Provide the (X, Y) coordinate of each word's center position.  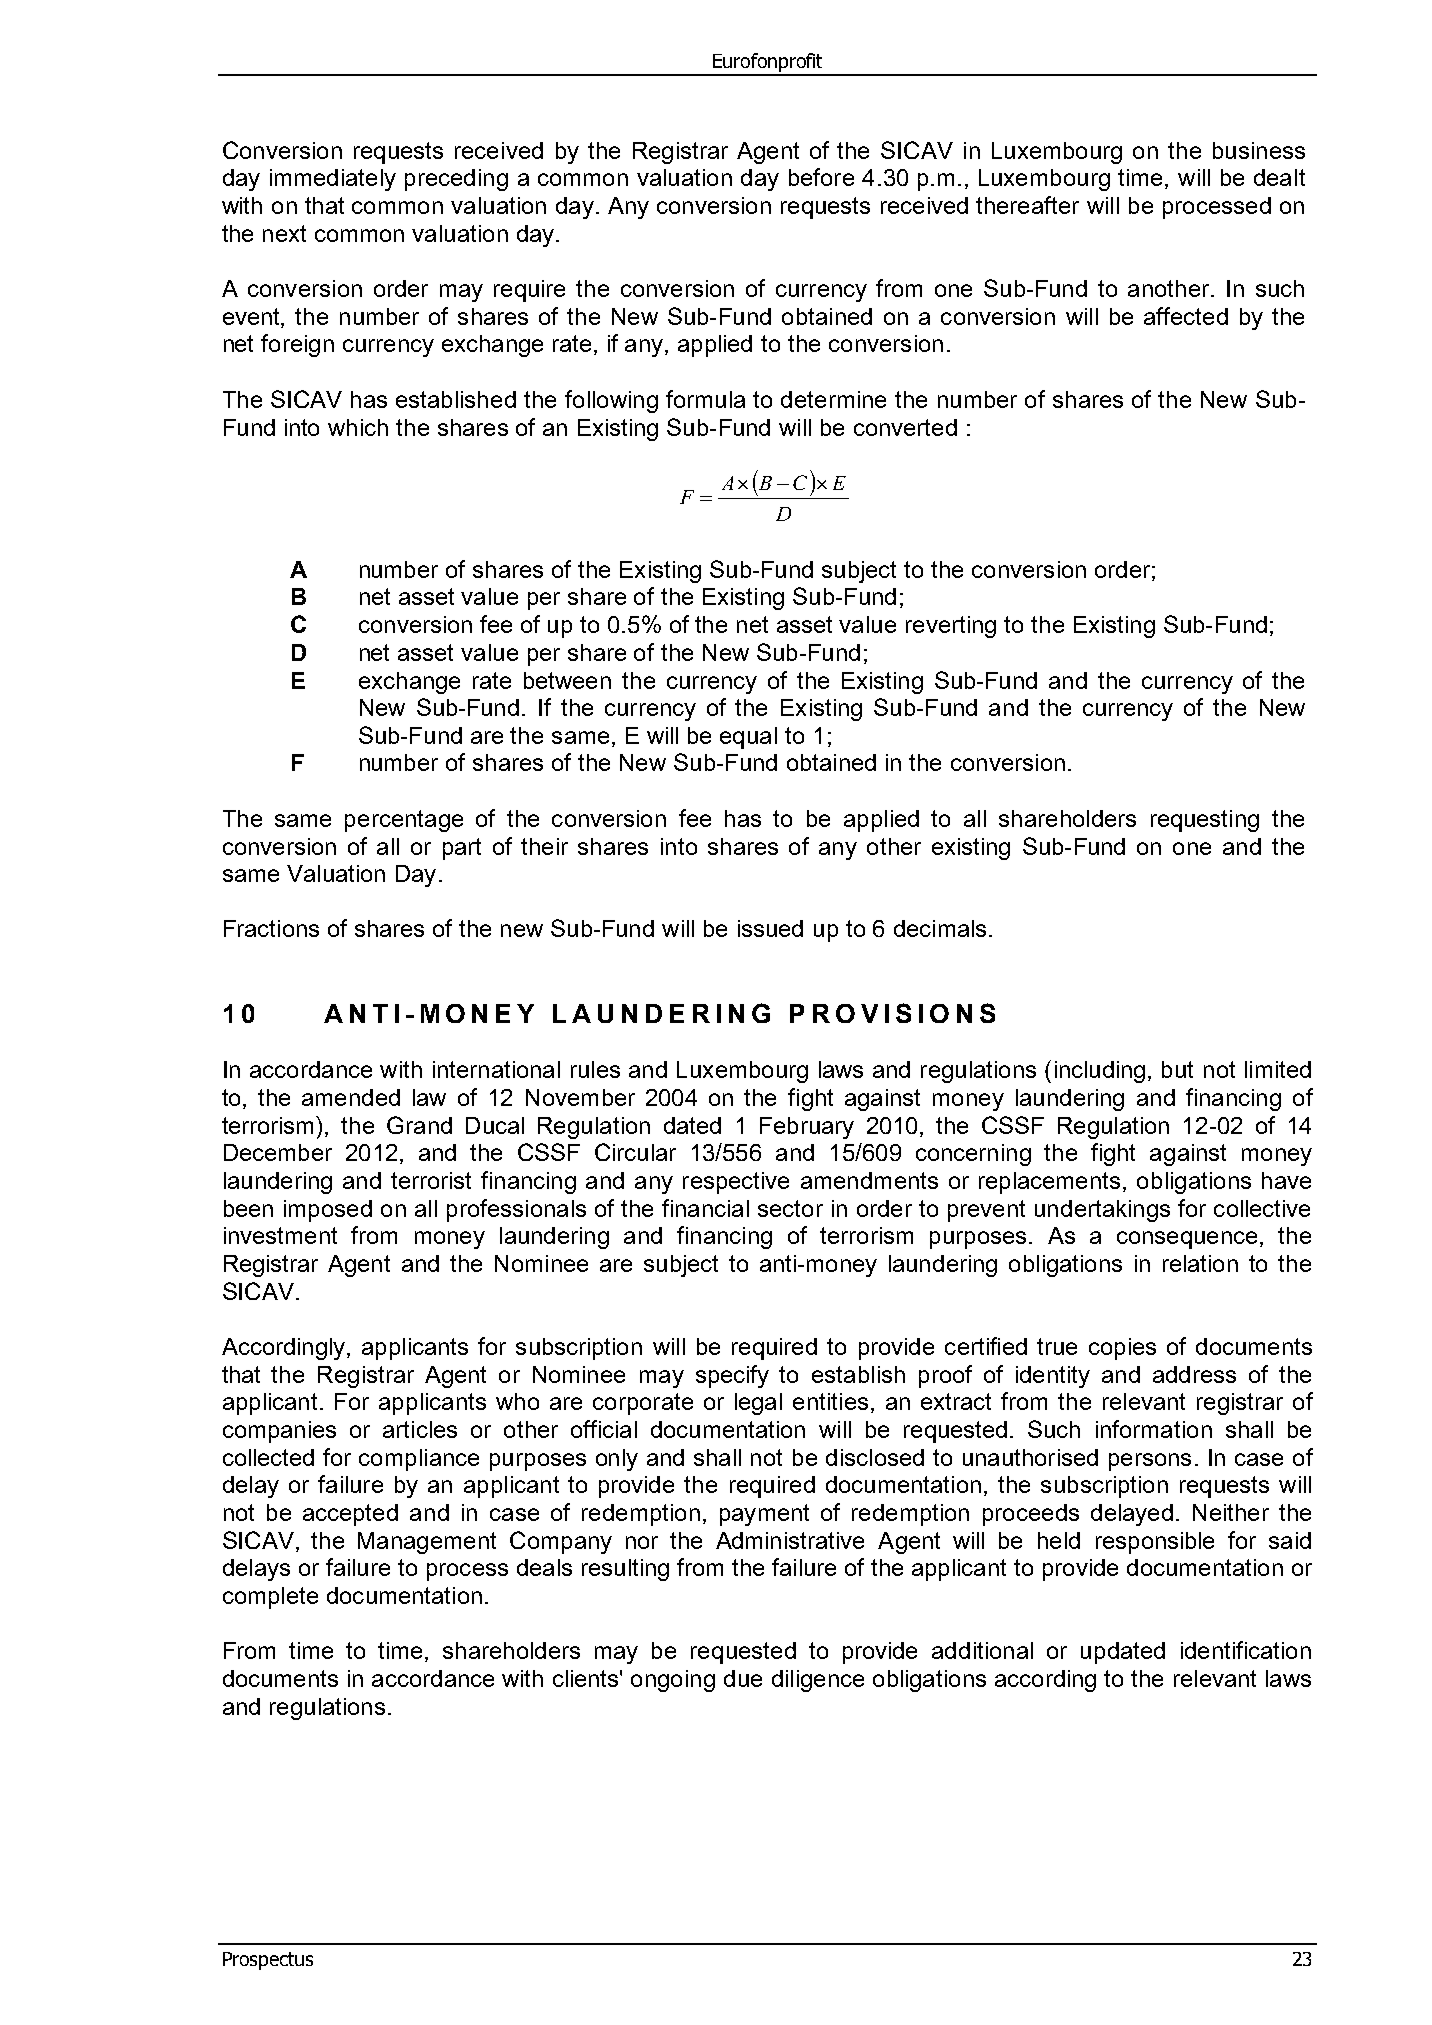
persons (1150, 1462)
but (1177, 1069)
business (1259, 150)
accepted (350, 1515)
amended (351, 1097)
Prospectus (268, 1961)
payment (764, 1515)
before (821, 177)
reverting (951, 627)
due (743, 1678)
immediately (333, 180)
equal (748, 738)
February (807, 1128)
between (567, 680)
